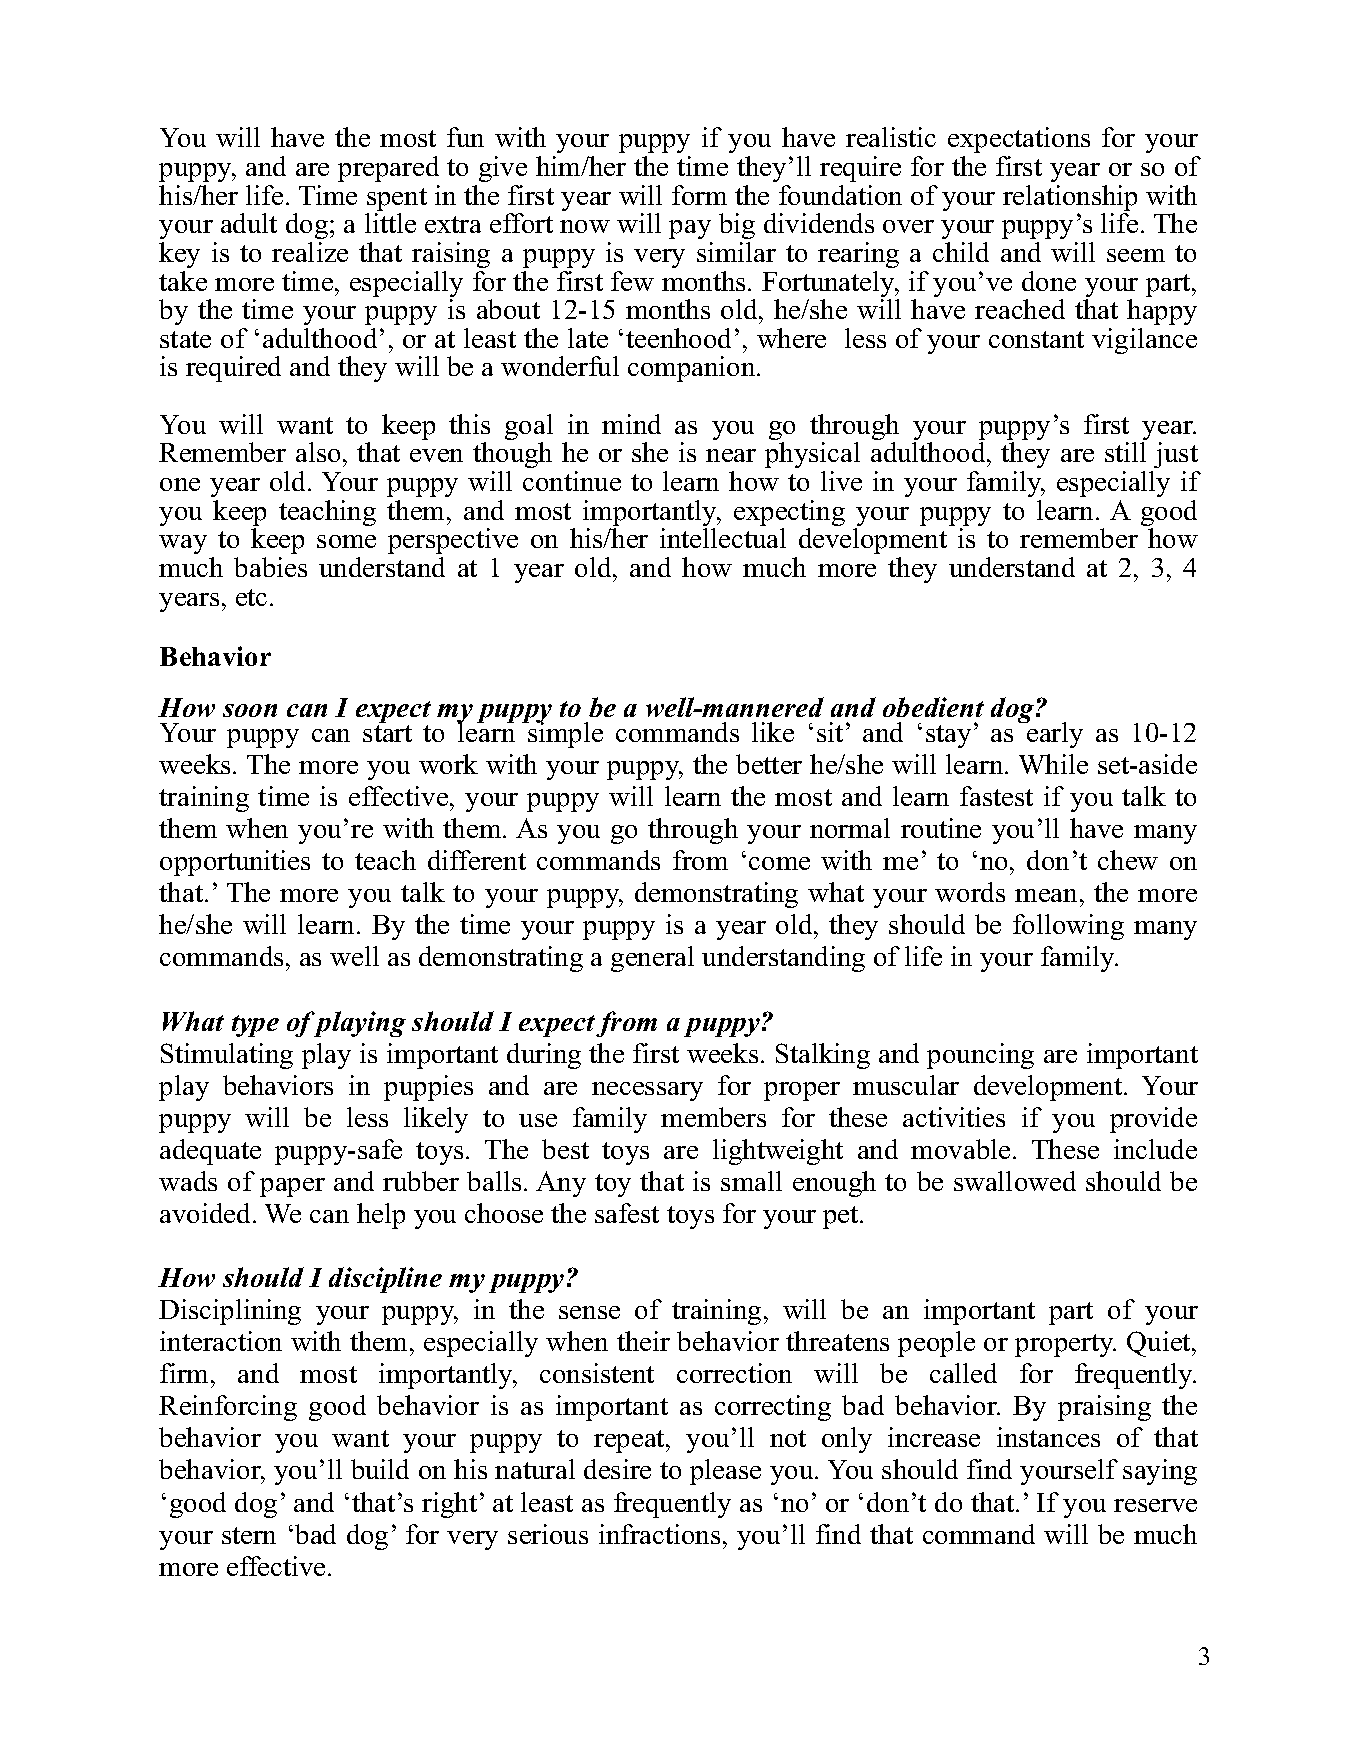 This screenshot has height=1757, width=1358. I want to click on form, so click(699, 195).
